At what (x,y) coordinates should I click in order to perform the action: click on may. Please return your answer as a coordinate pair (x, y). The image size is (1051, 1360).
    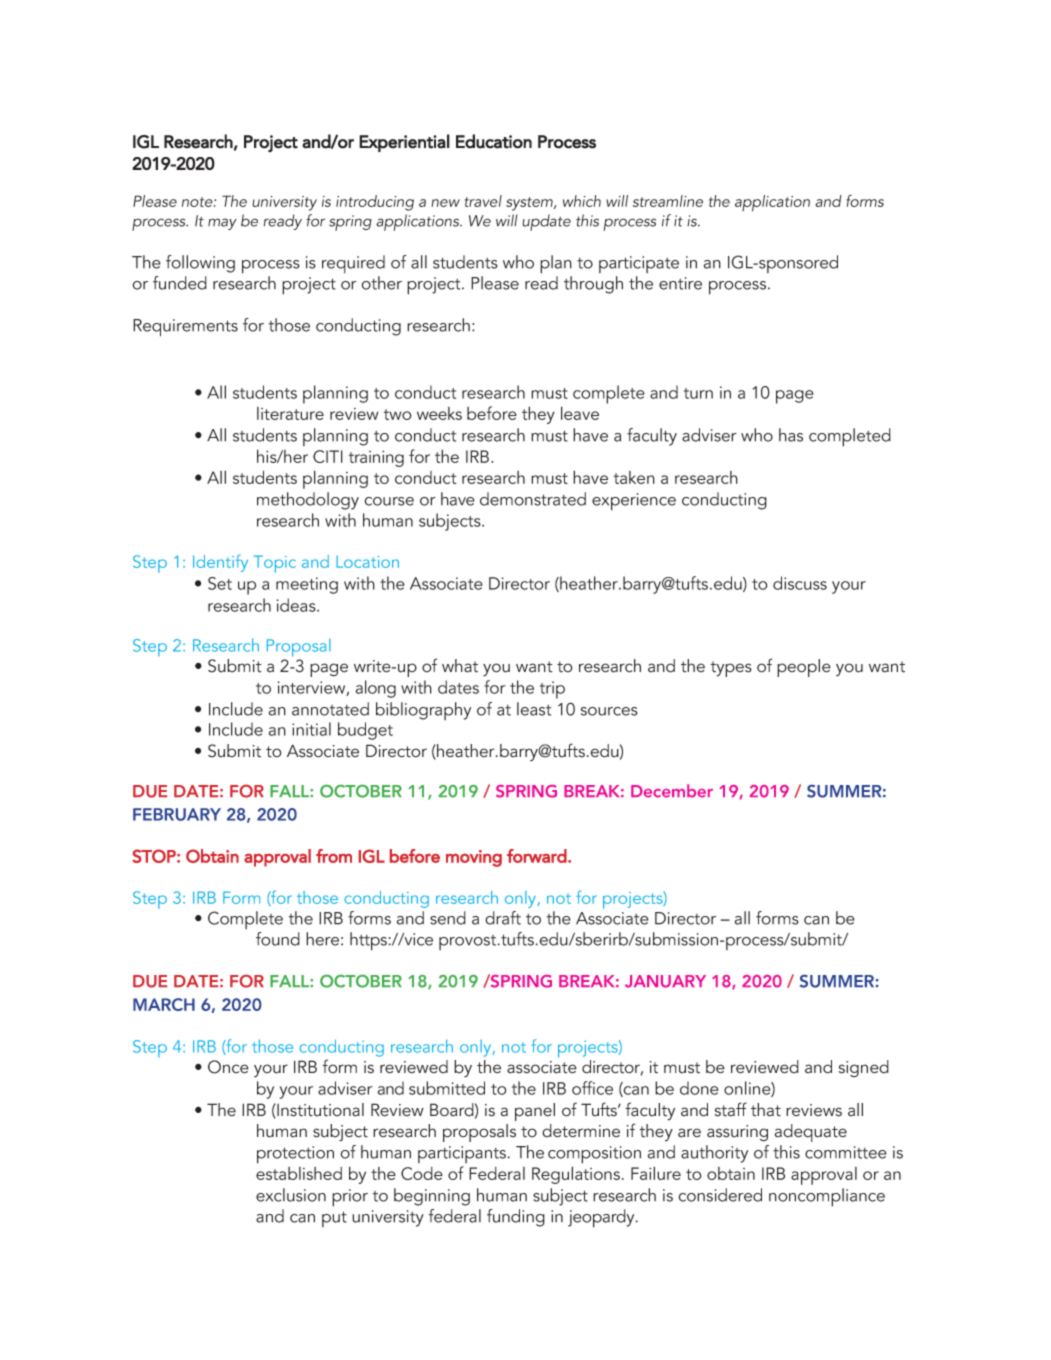
    Looking at the image, I should click on (222, 224).
